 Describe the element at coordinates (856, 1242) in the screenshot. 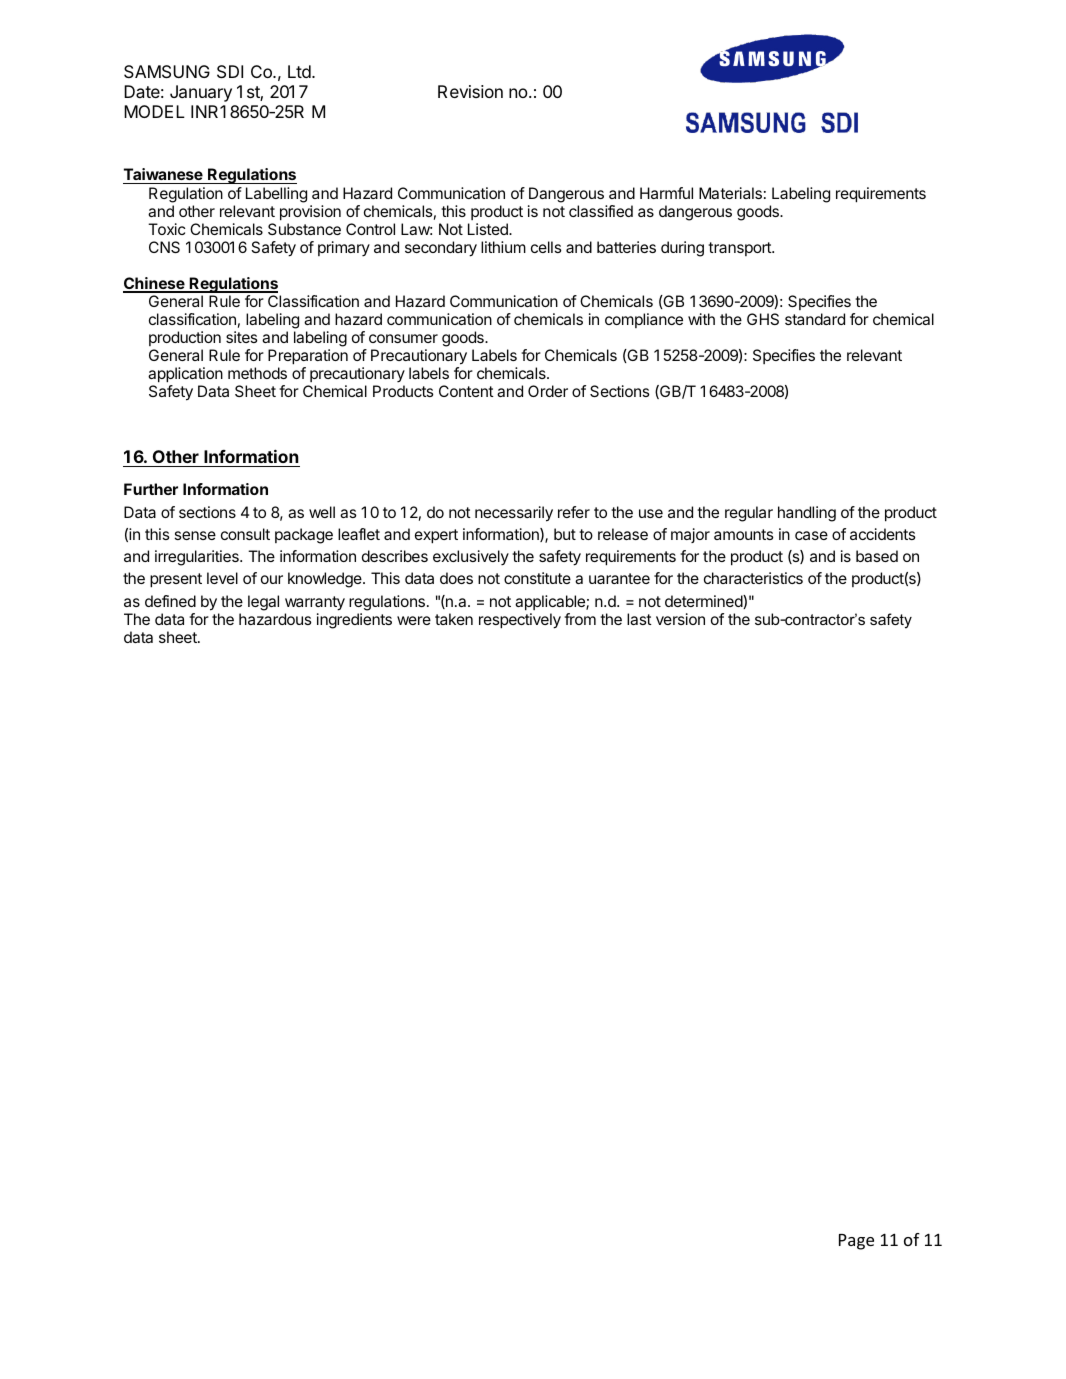

I see `Page` at that location.
